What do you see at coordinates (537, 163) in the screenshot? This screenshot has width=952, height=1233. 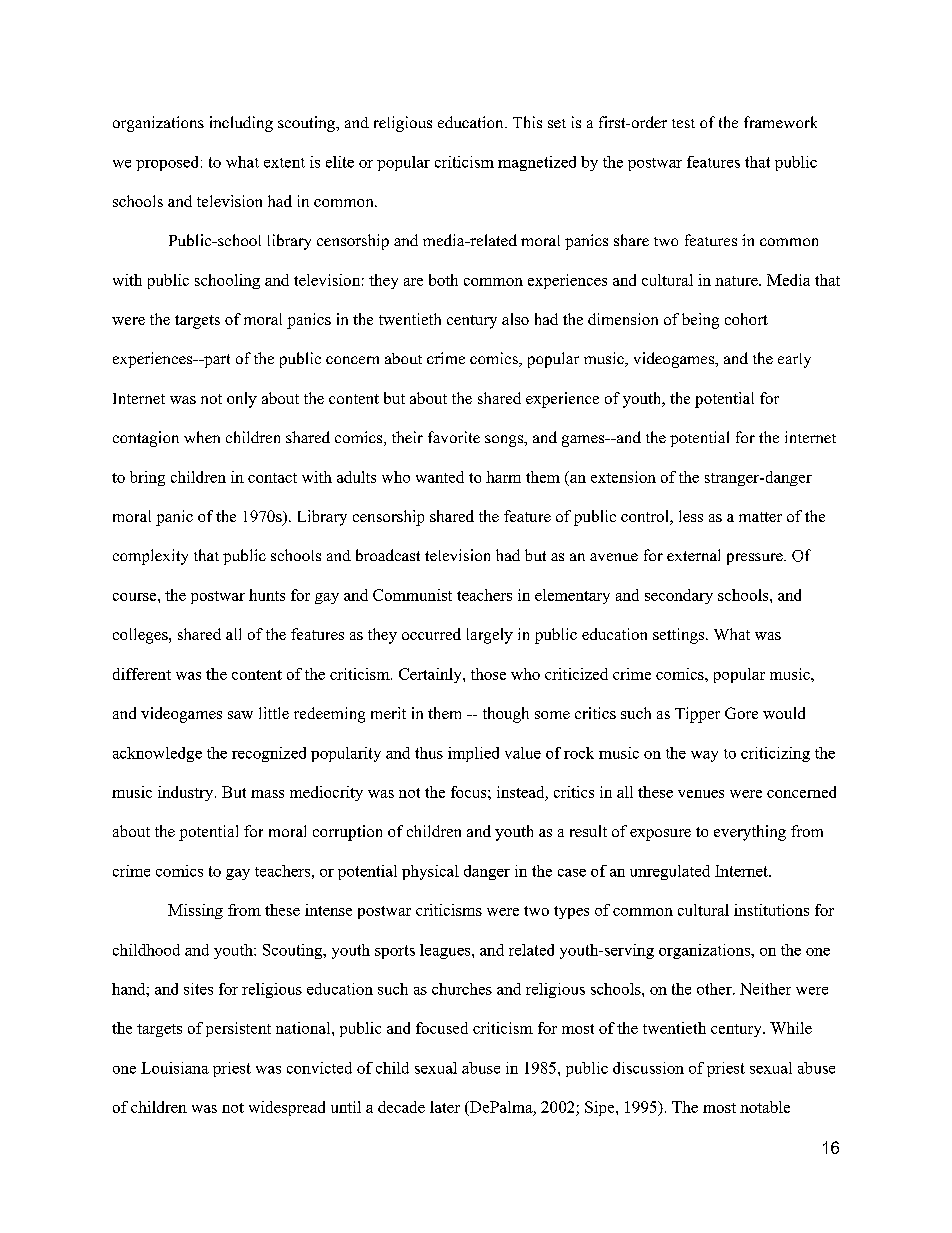 I see `magnetized` at bounding box center [537, 163].
